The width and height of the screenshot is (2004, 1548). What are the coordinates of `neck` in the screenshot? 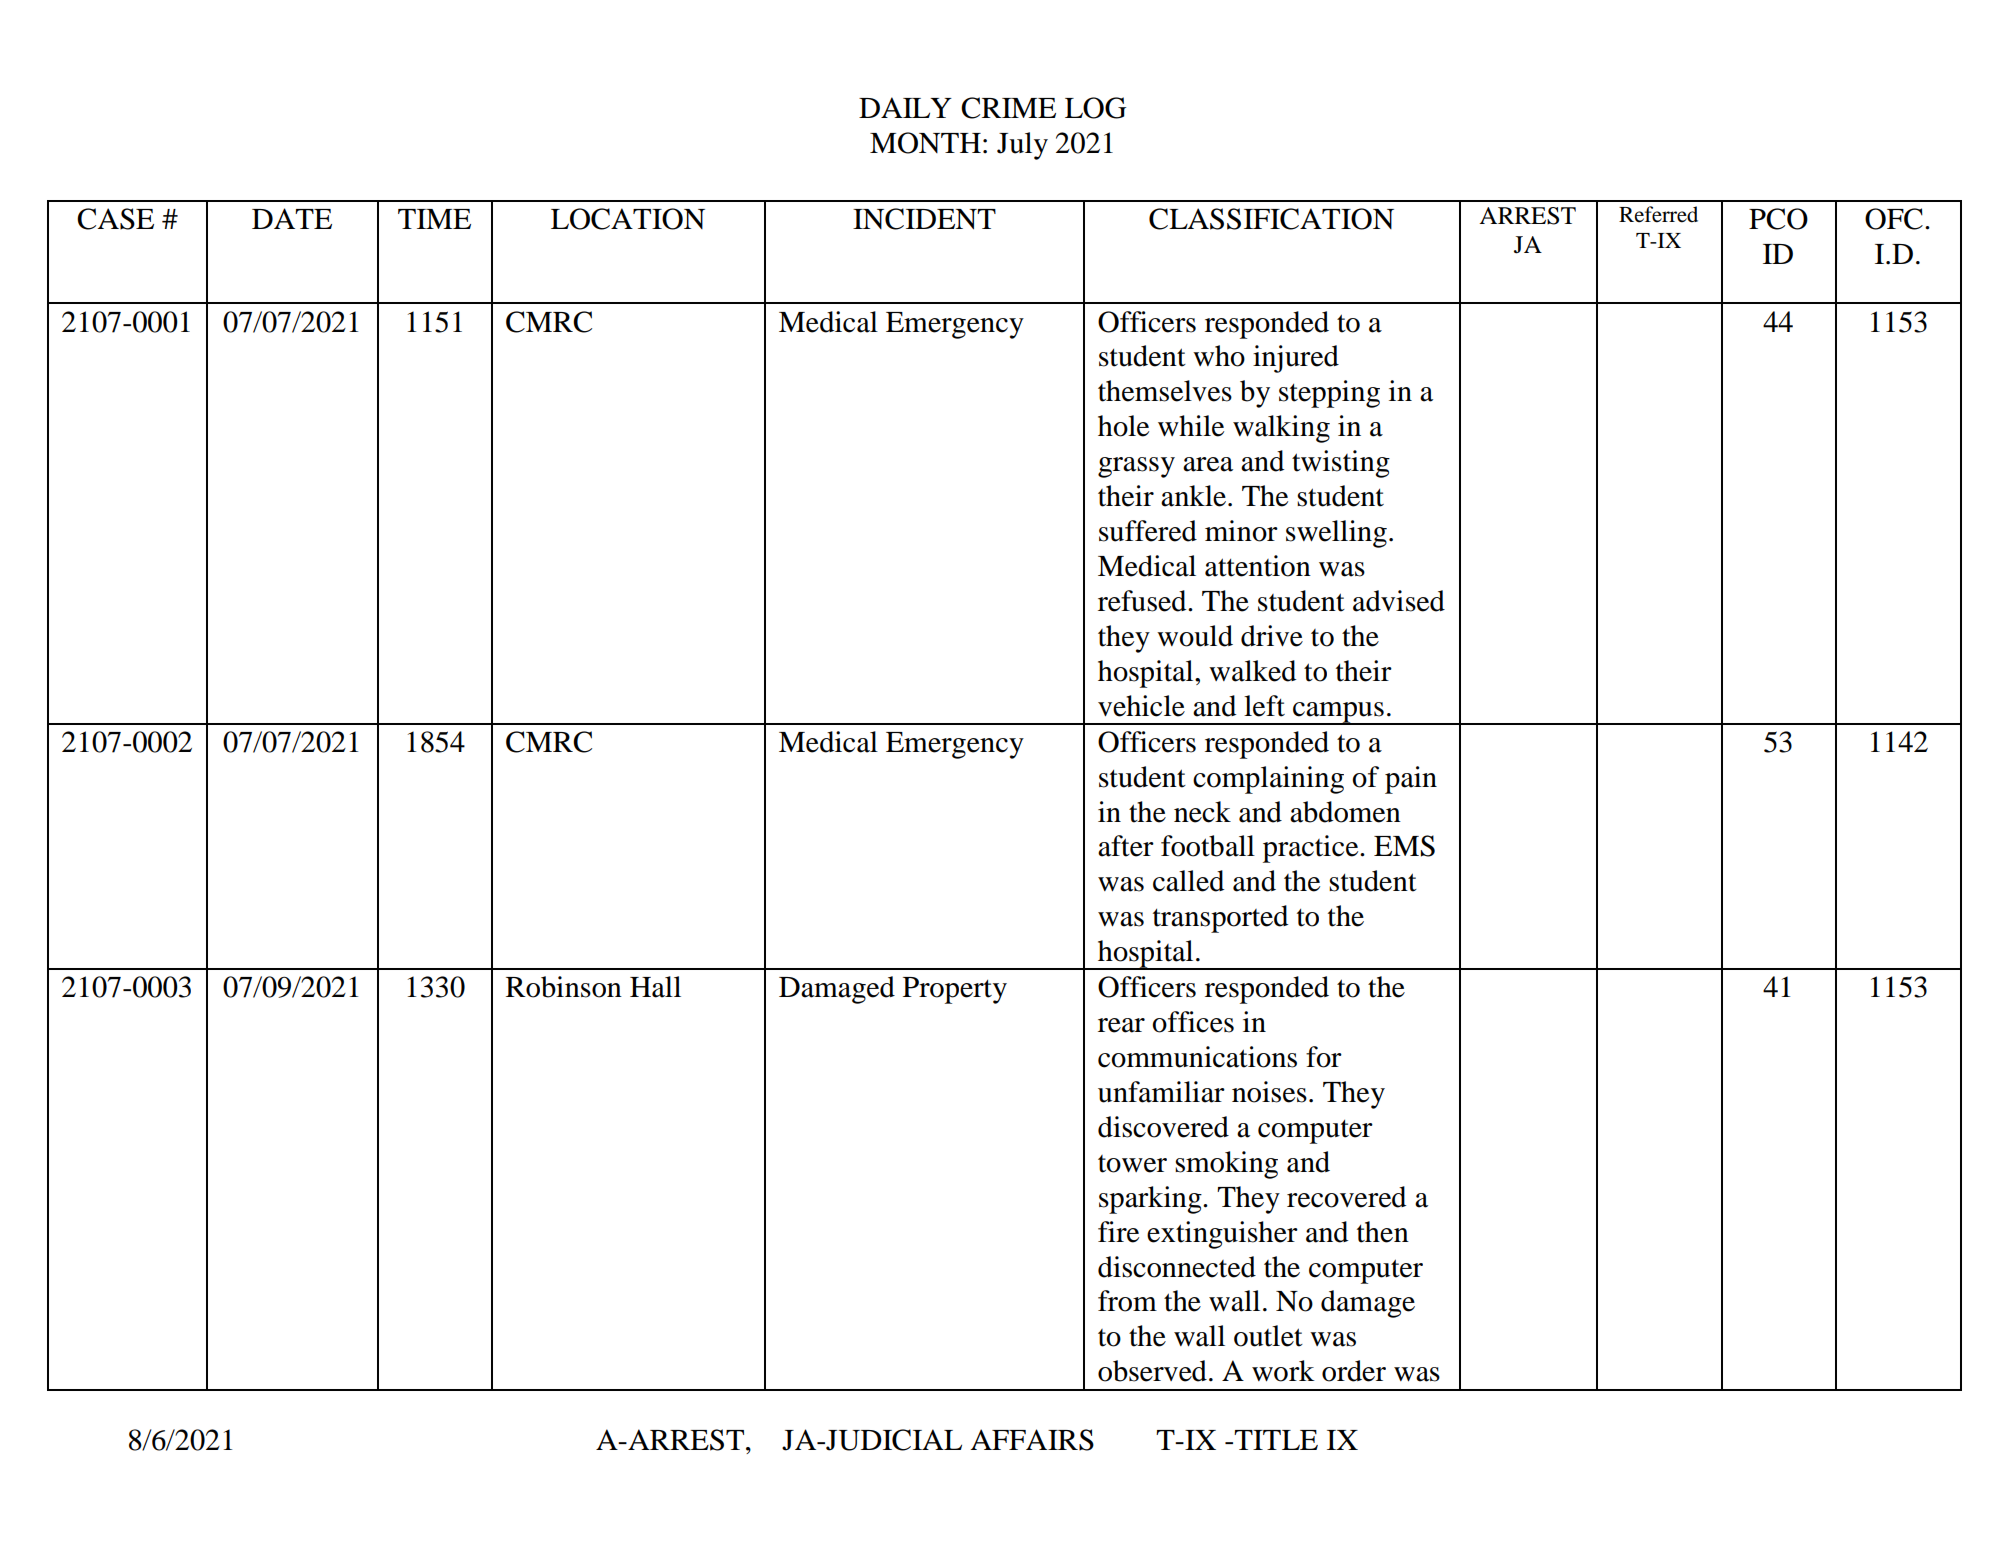 It's located at (1202, 812).
